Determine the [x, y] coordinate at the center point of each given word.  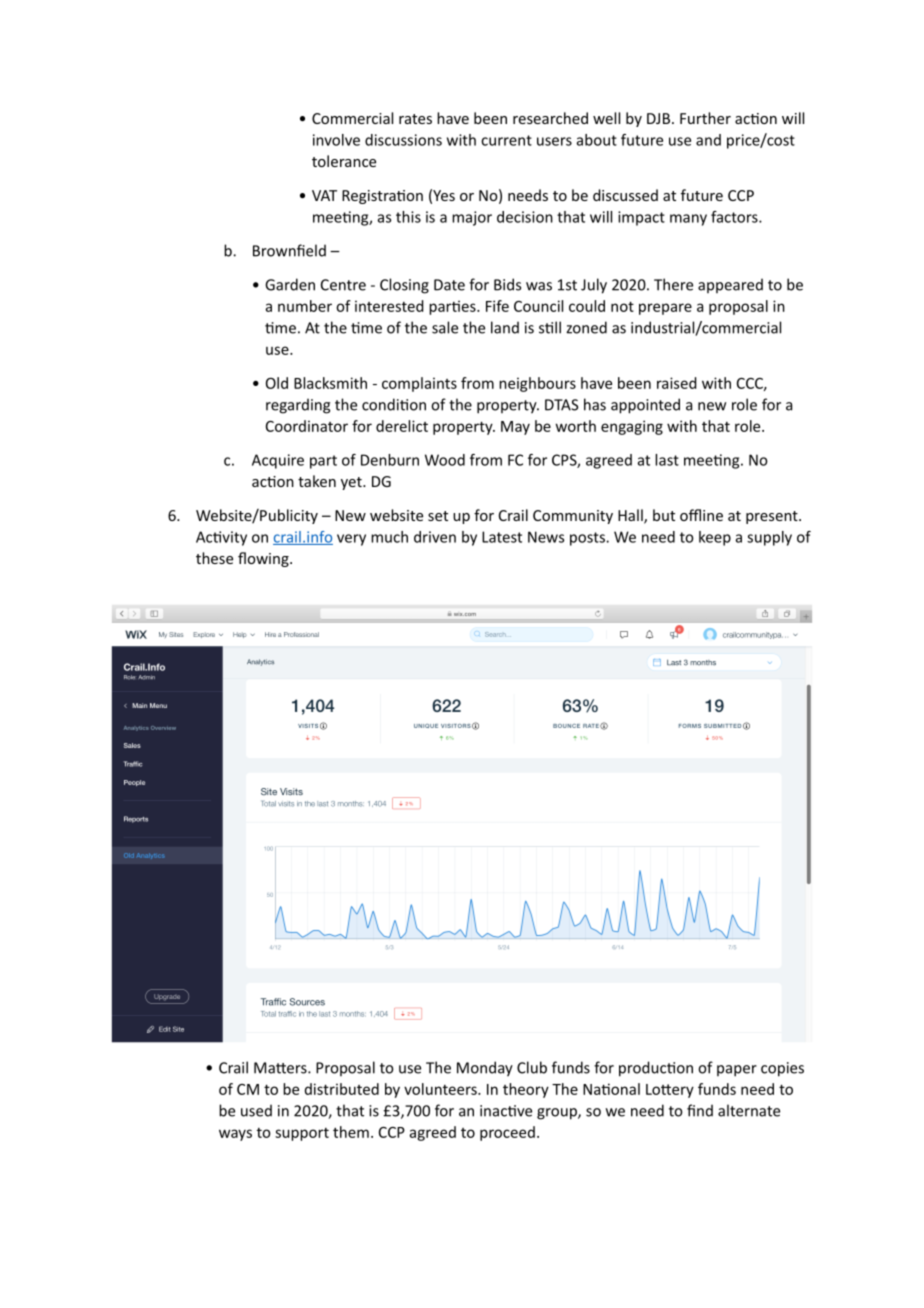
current [506, 140]
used [256, 1110]
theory [526, 1090]
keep [715, 538]
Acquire [278, 461]
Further [705, 118]
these [214, 558]
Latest [502, 537]
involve [336, 140]
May [515, 428]
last [667, 460]
